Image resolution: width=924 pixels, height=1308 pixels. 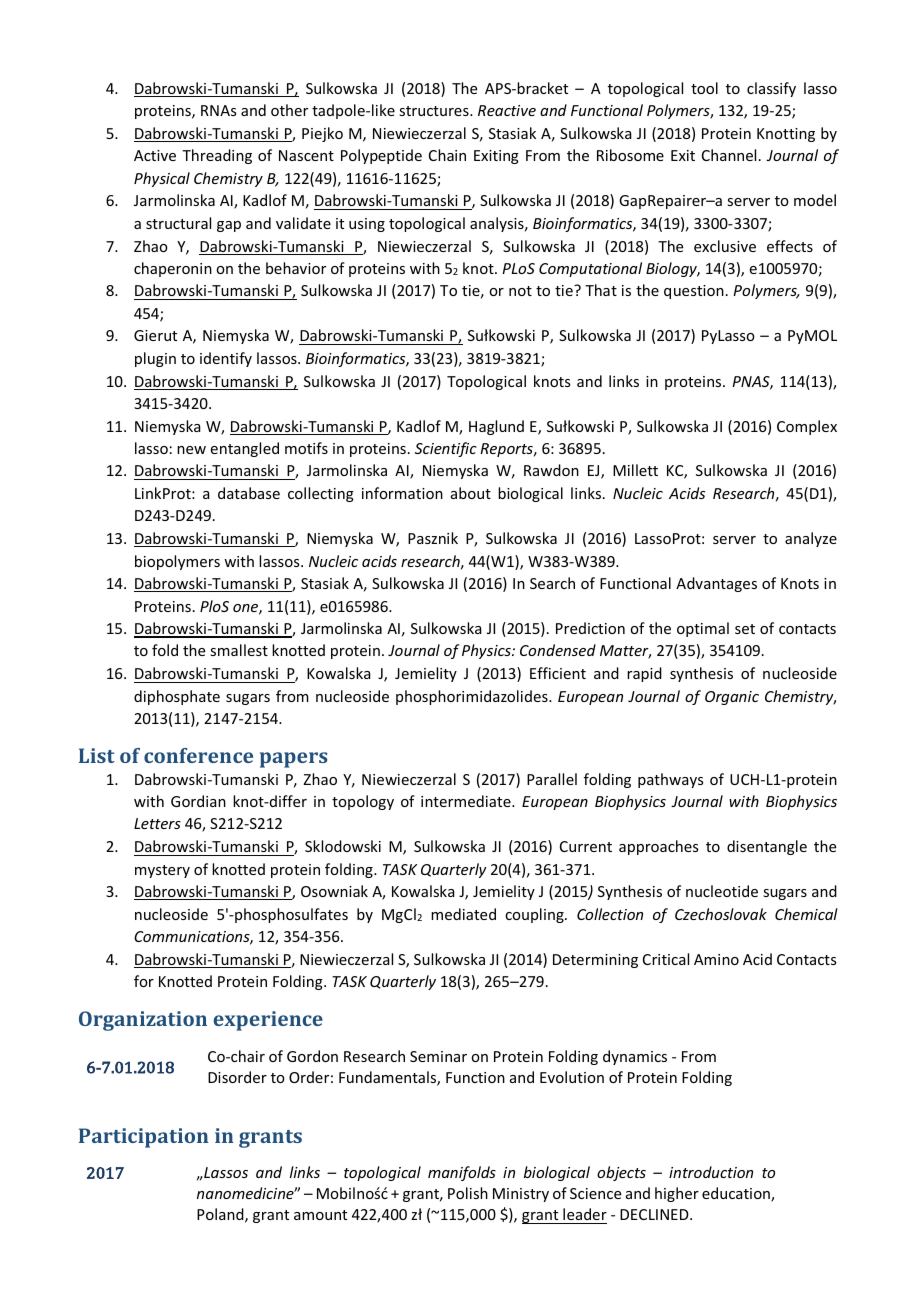 What do you see at coordinates (435, 111) in the document?
I see `structures` at bounding box center [435, 111].
